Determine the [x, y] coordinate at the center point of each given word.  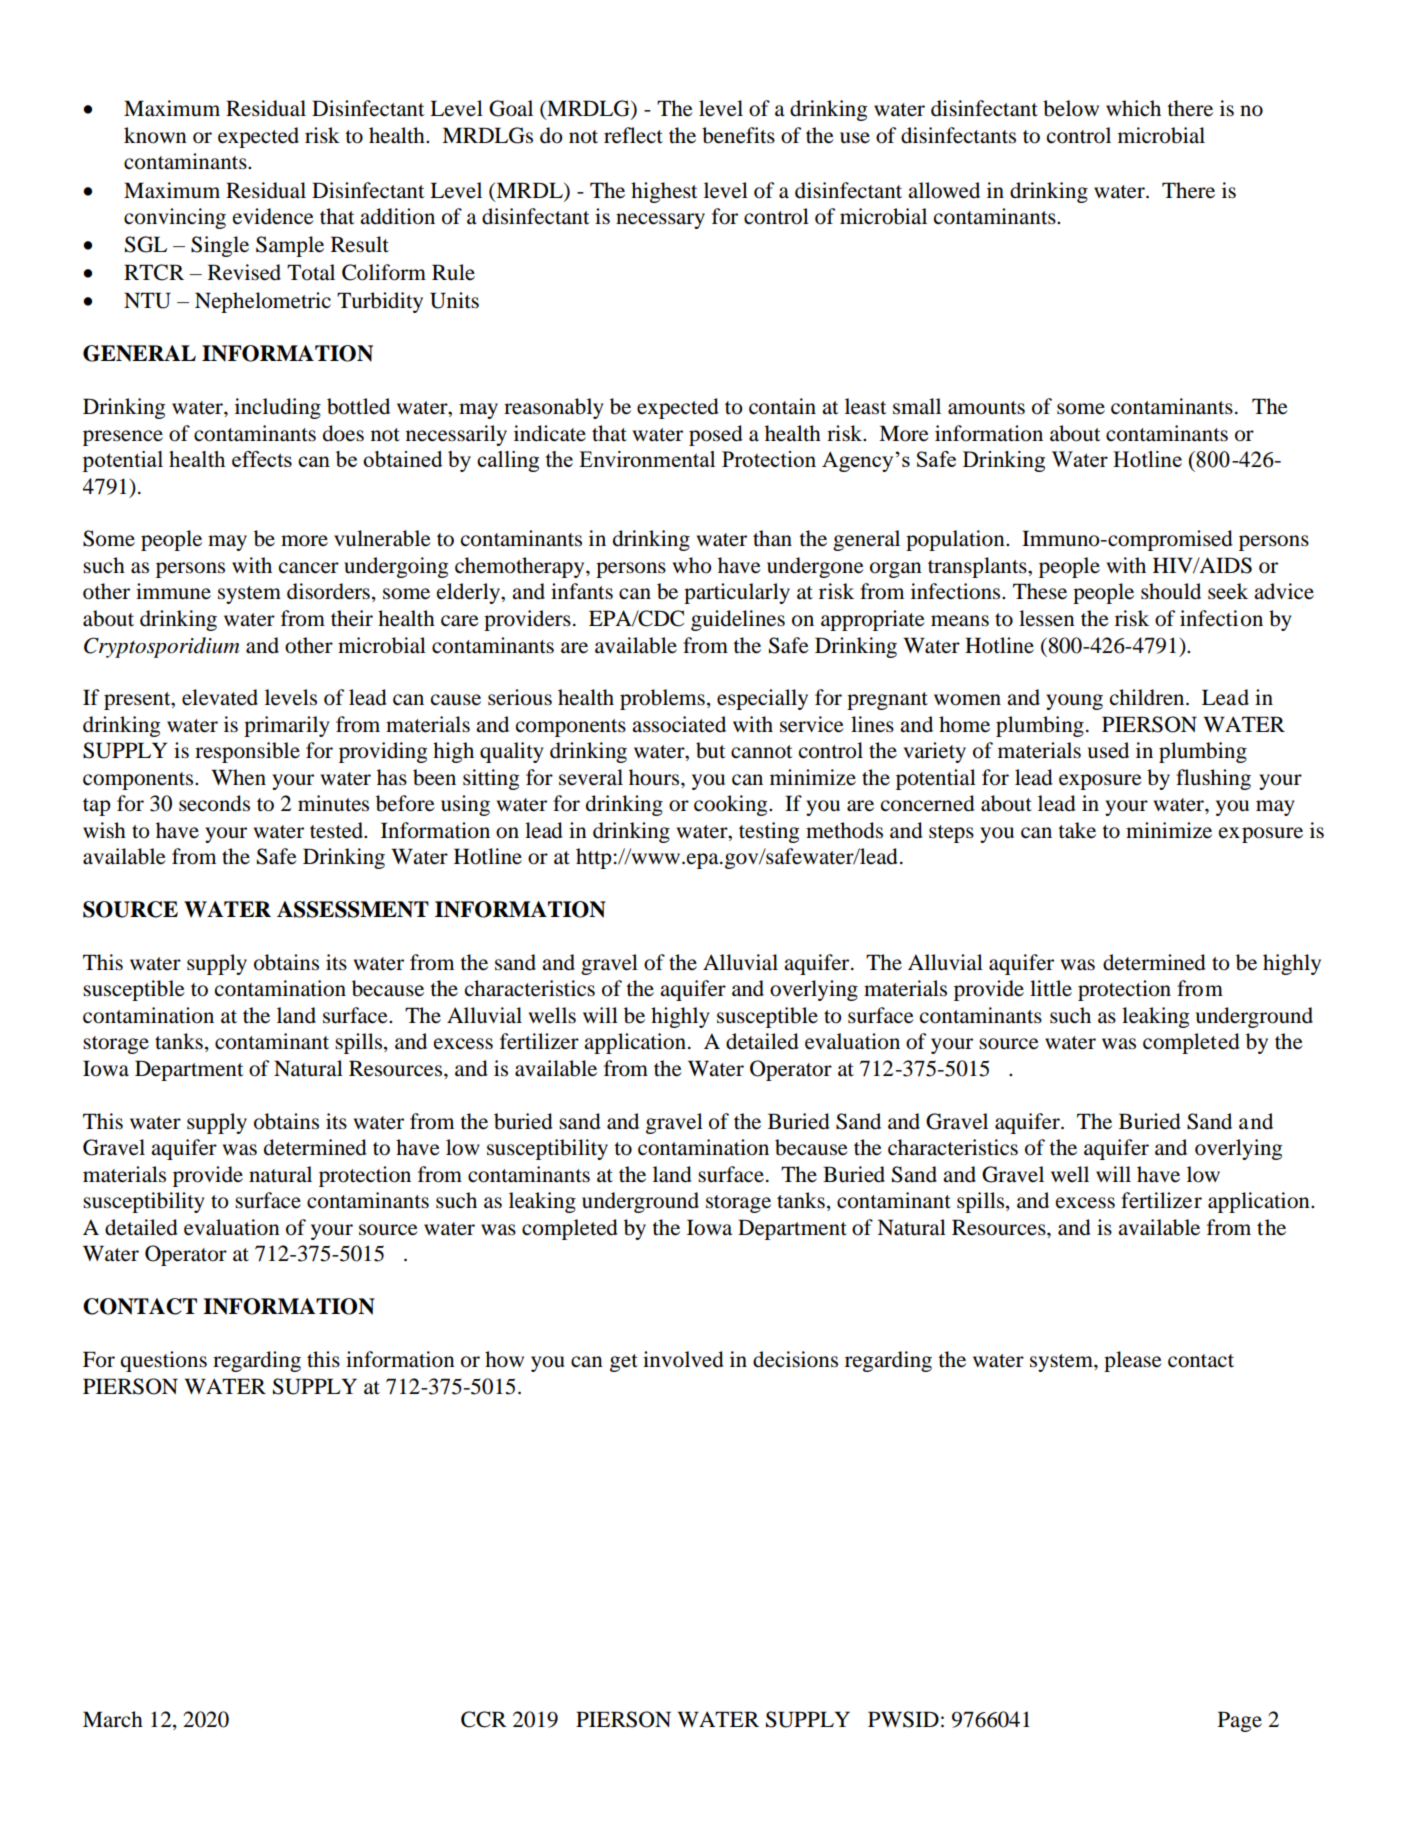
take [1077, 830]
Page [1240, 1721]
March [113, 1719]
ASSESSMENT [353, 909]
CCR [484, 1719]
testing [769, 832]
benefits [738, 135]
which [1133, 108]
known [155, 135]
